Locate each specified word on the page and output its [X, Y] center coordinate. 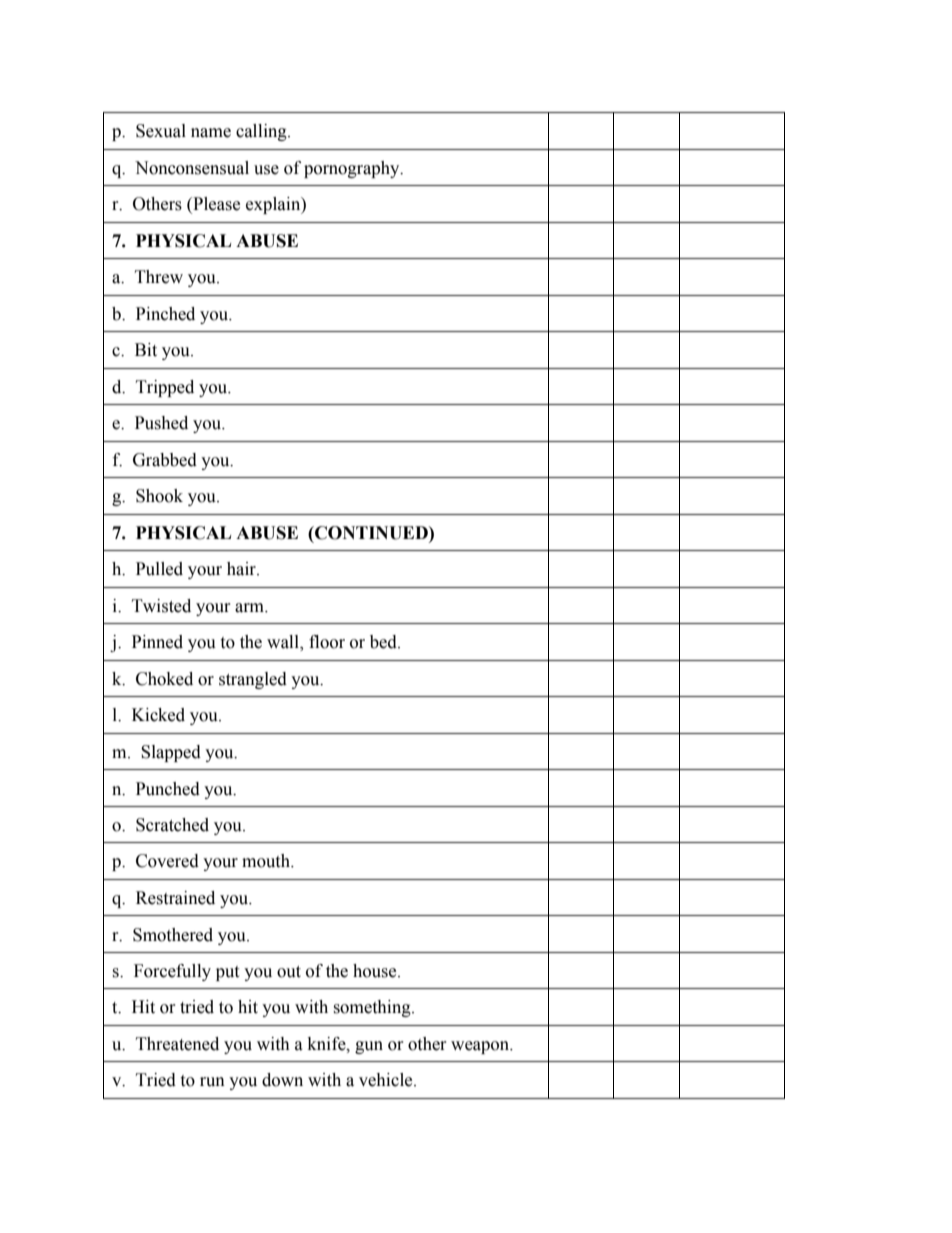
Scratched [172, 825]
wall [284, 643]
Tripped [165, 388]
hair [242, 569]
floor [327, 642]
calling [262, 132]
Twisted [161, 606]
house [376, 971]
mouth [267, 861]
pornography [353, 169]
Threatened [177, 1044]
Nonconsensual [192, 168]
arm [250, 608]
